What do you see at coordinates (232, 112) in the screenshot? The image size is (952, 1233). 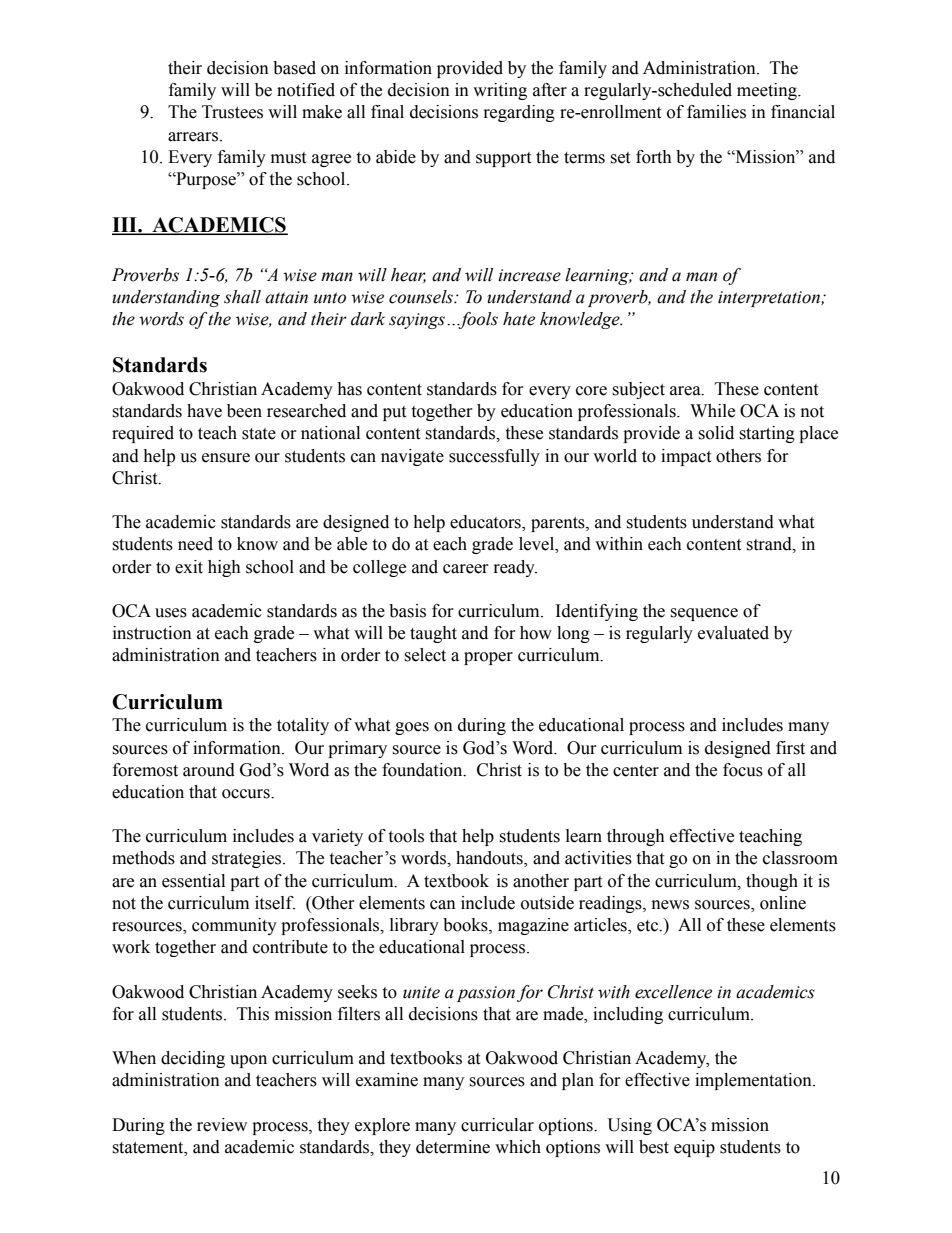 I see `Trustees` at bounding box center [232, 112].
